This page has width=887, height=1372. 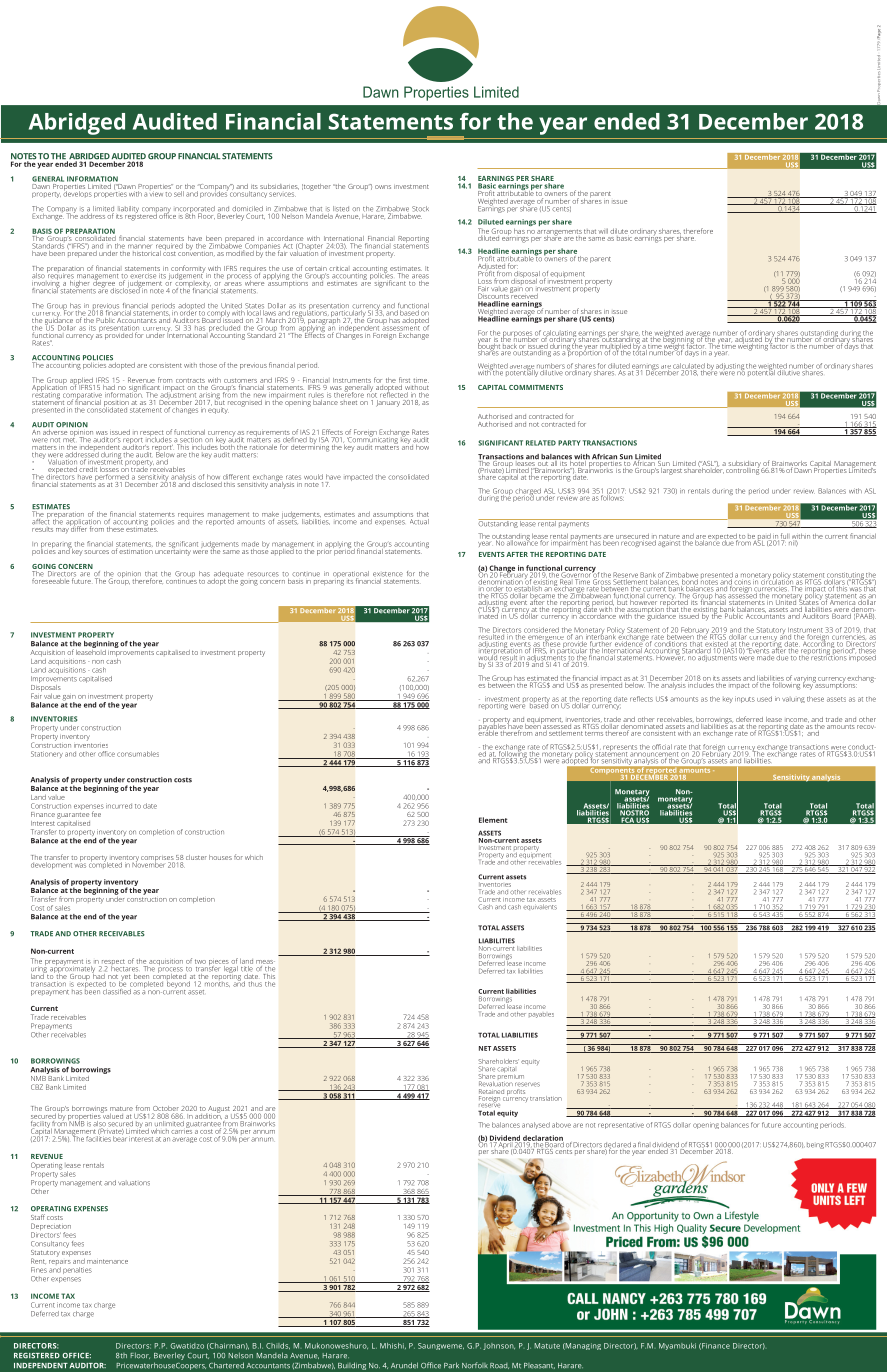 What do you see at coordinates (107, 1261) in the page?
I see `maintenance` at bounding box center [107, 1261].
